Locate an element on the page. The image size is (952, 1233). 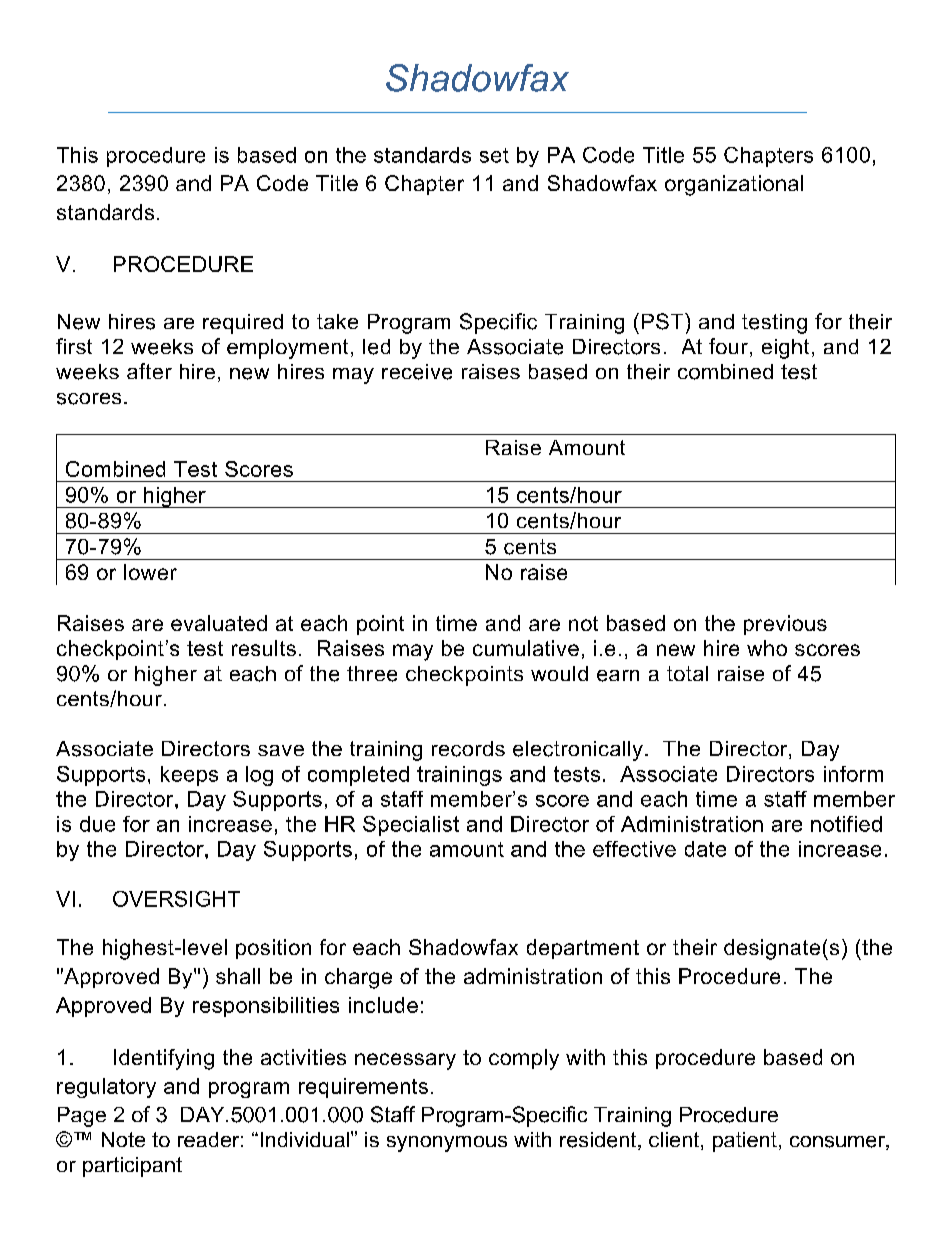
Note is located at coordinates (123, 1139).
